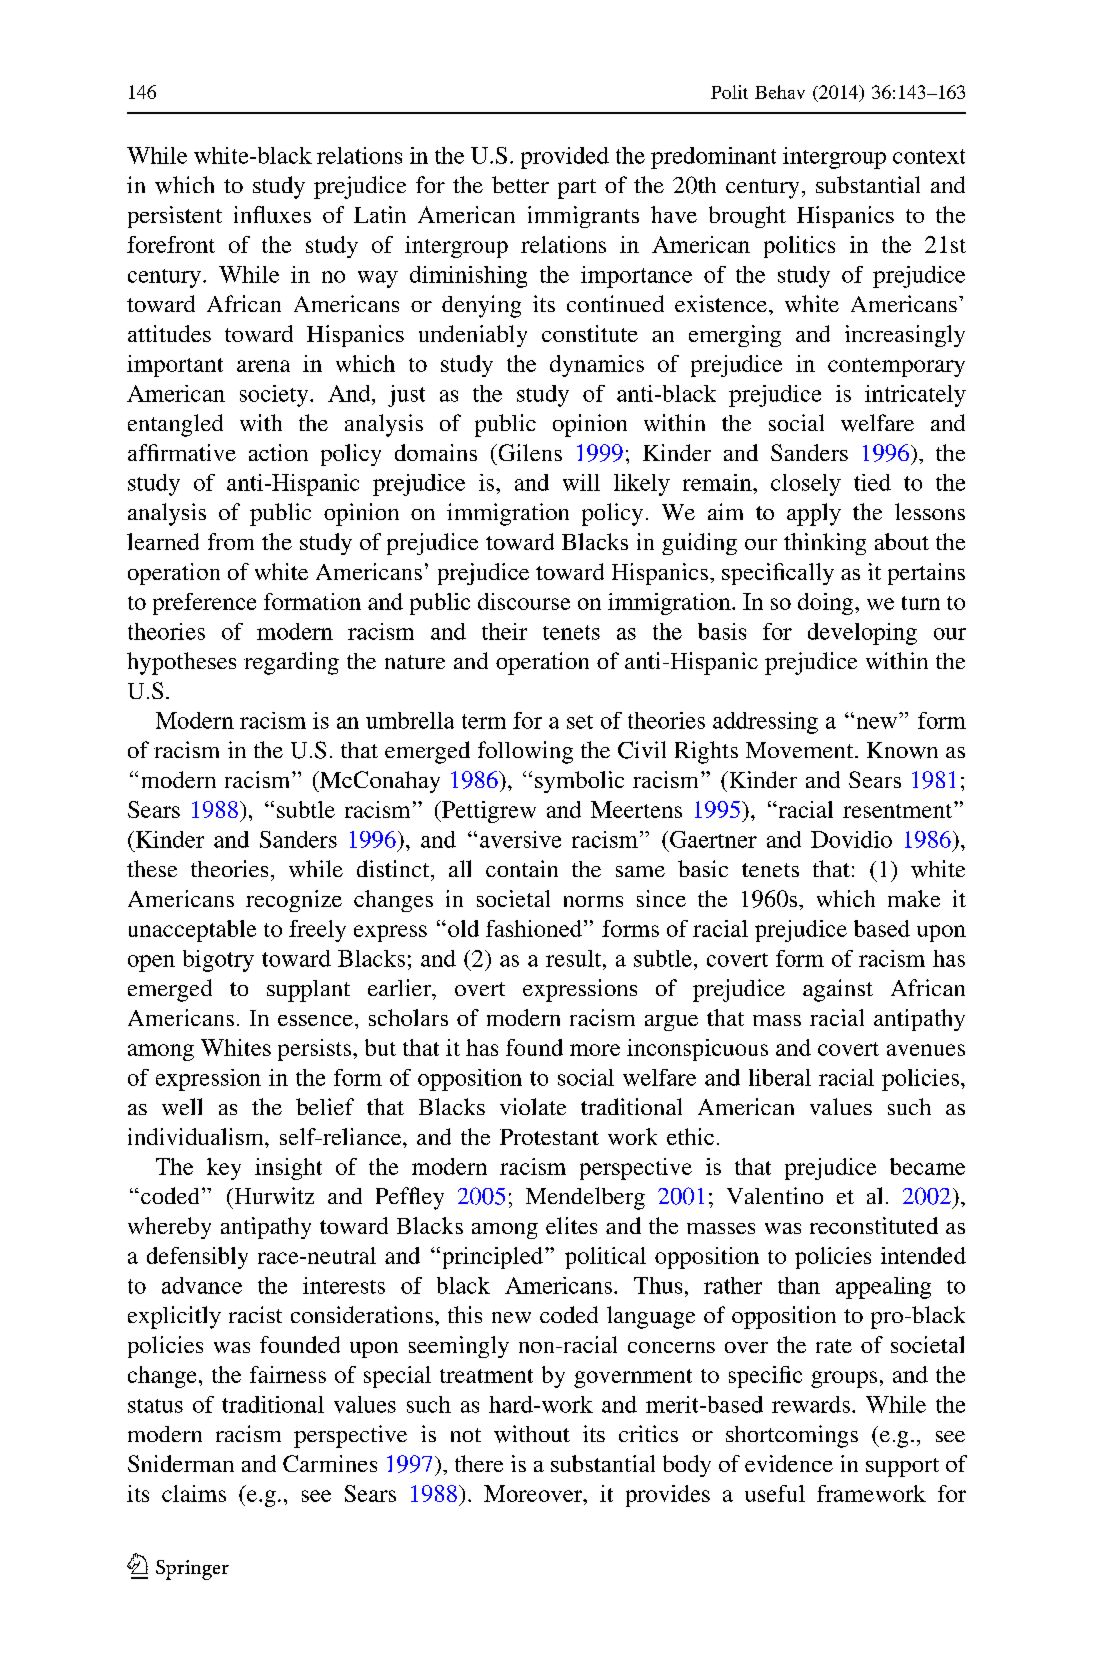 This document has height=1657, width=1093. What do you see at coordinates (479, 1463) in the document?
I see `there` at bounding box center [479, 1463].
